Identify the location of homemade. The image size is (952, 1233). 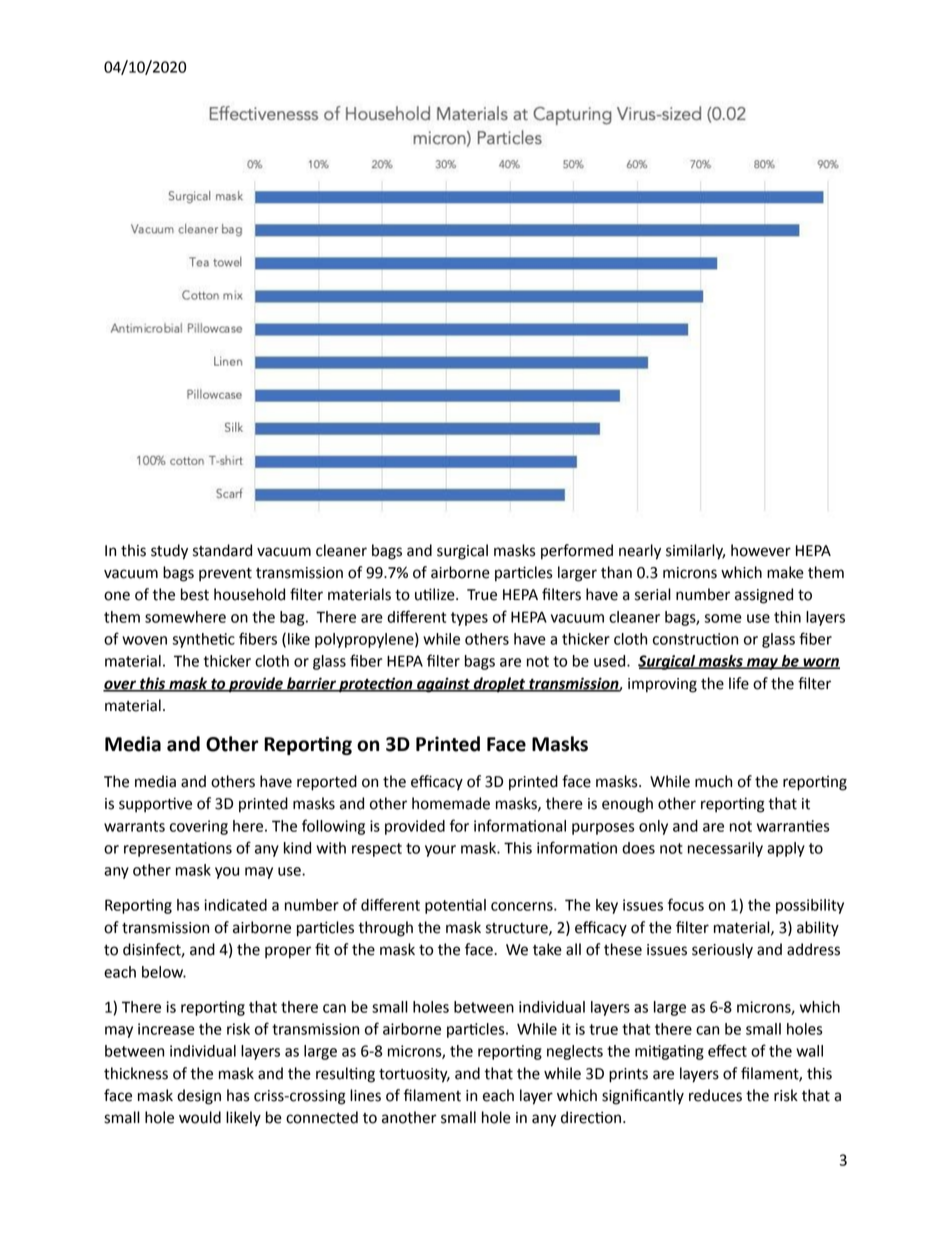
(451, 803).
